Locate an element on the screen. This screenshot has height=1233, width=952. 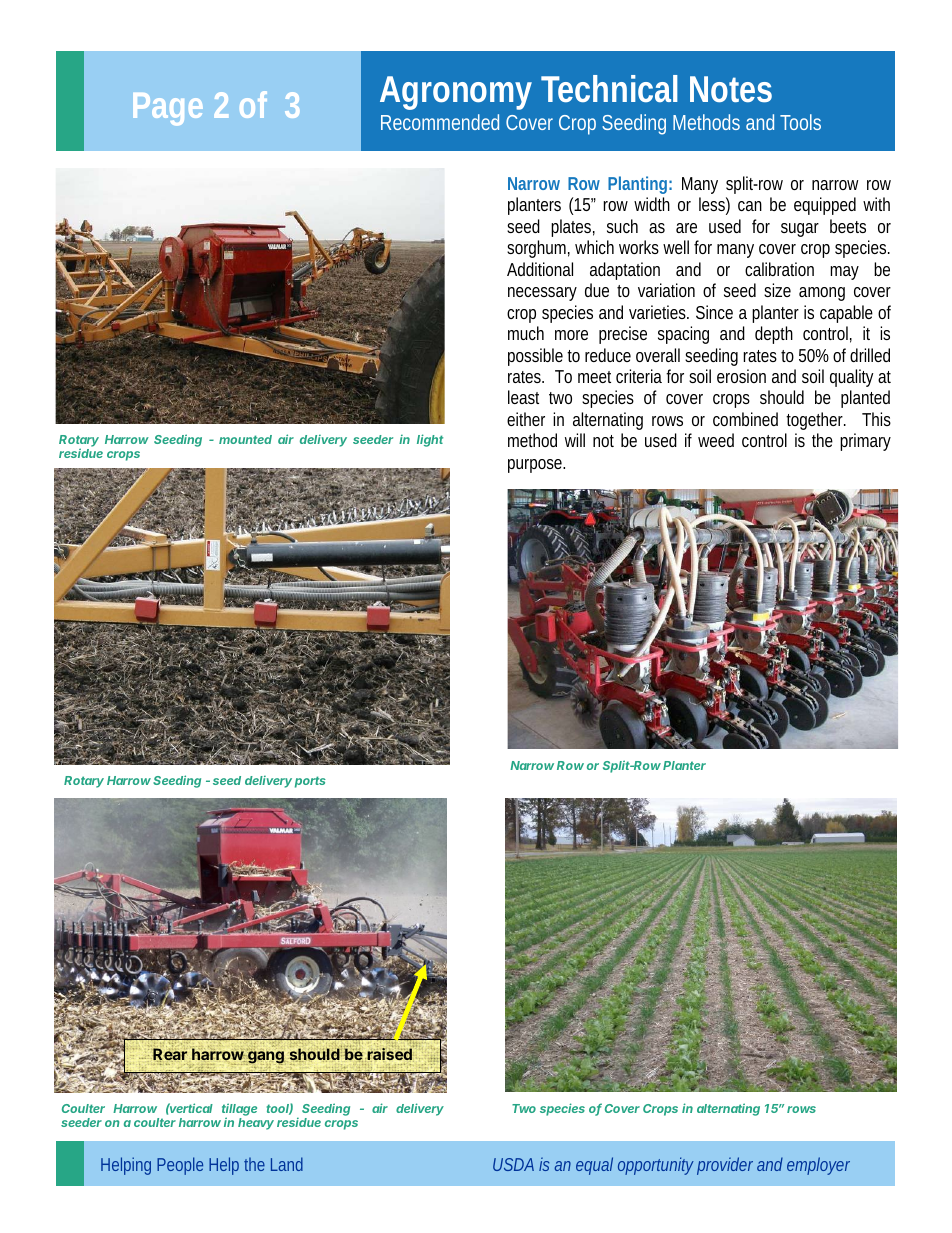
depth is located at coordinates (774, 335).
